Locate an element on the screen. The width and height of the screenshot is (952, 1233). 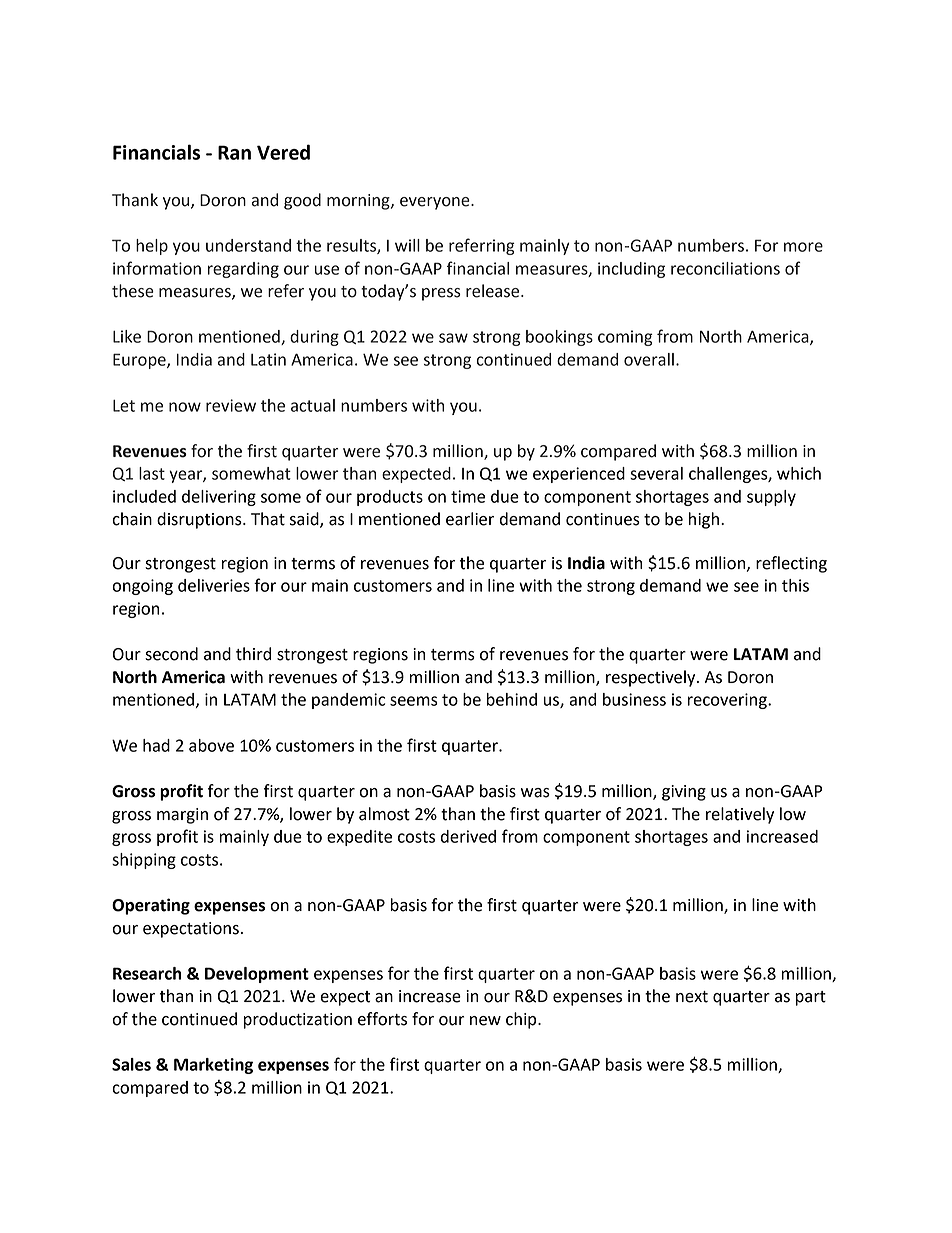
margin is located at coordinates (182, 816).
